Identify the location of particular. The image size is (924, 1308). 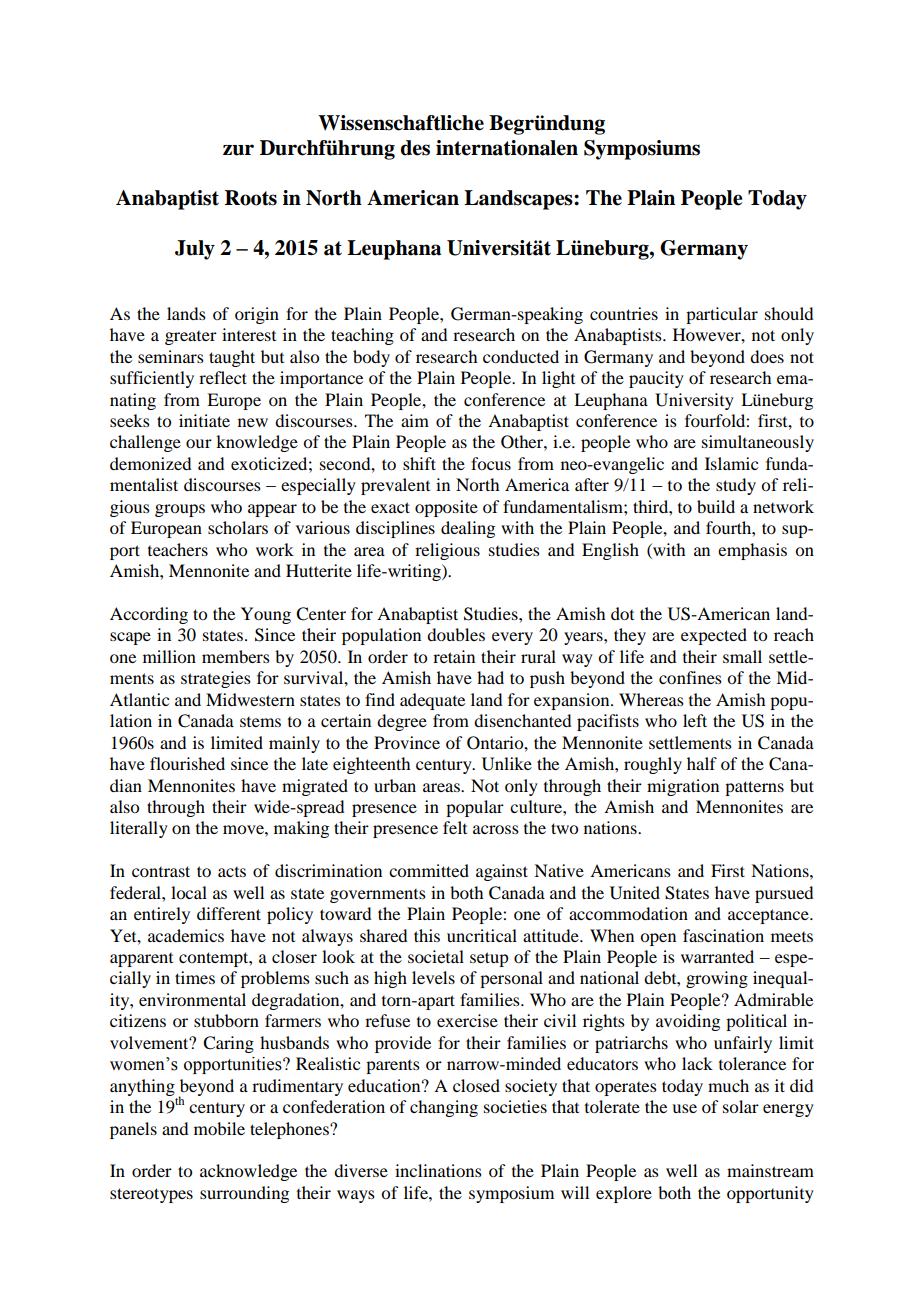
(722, 315).
